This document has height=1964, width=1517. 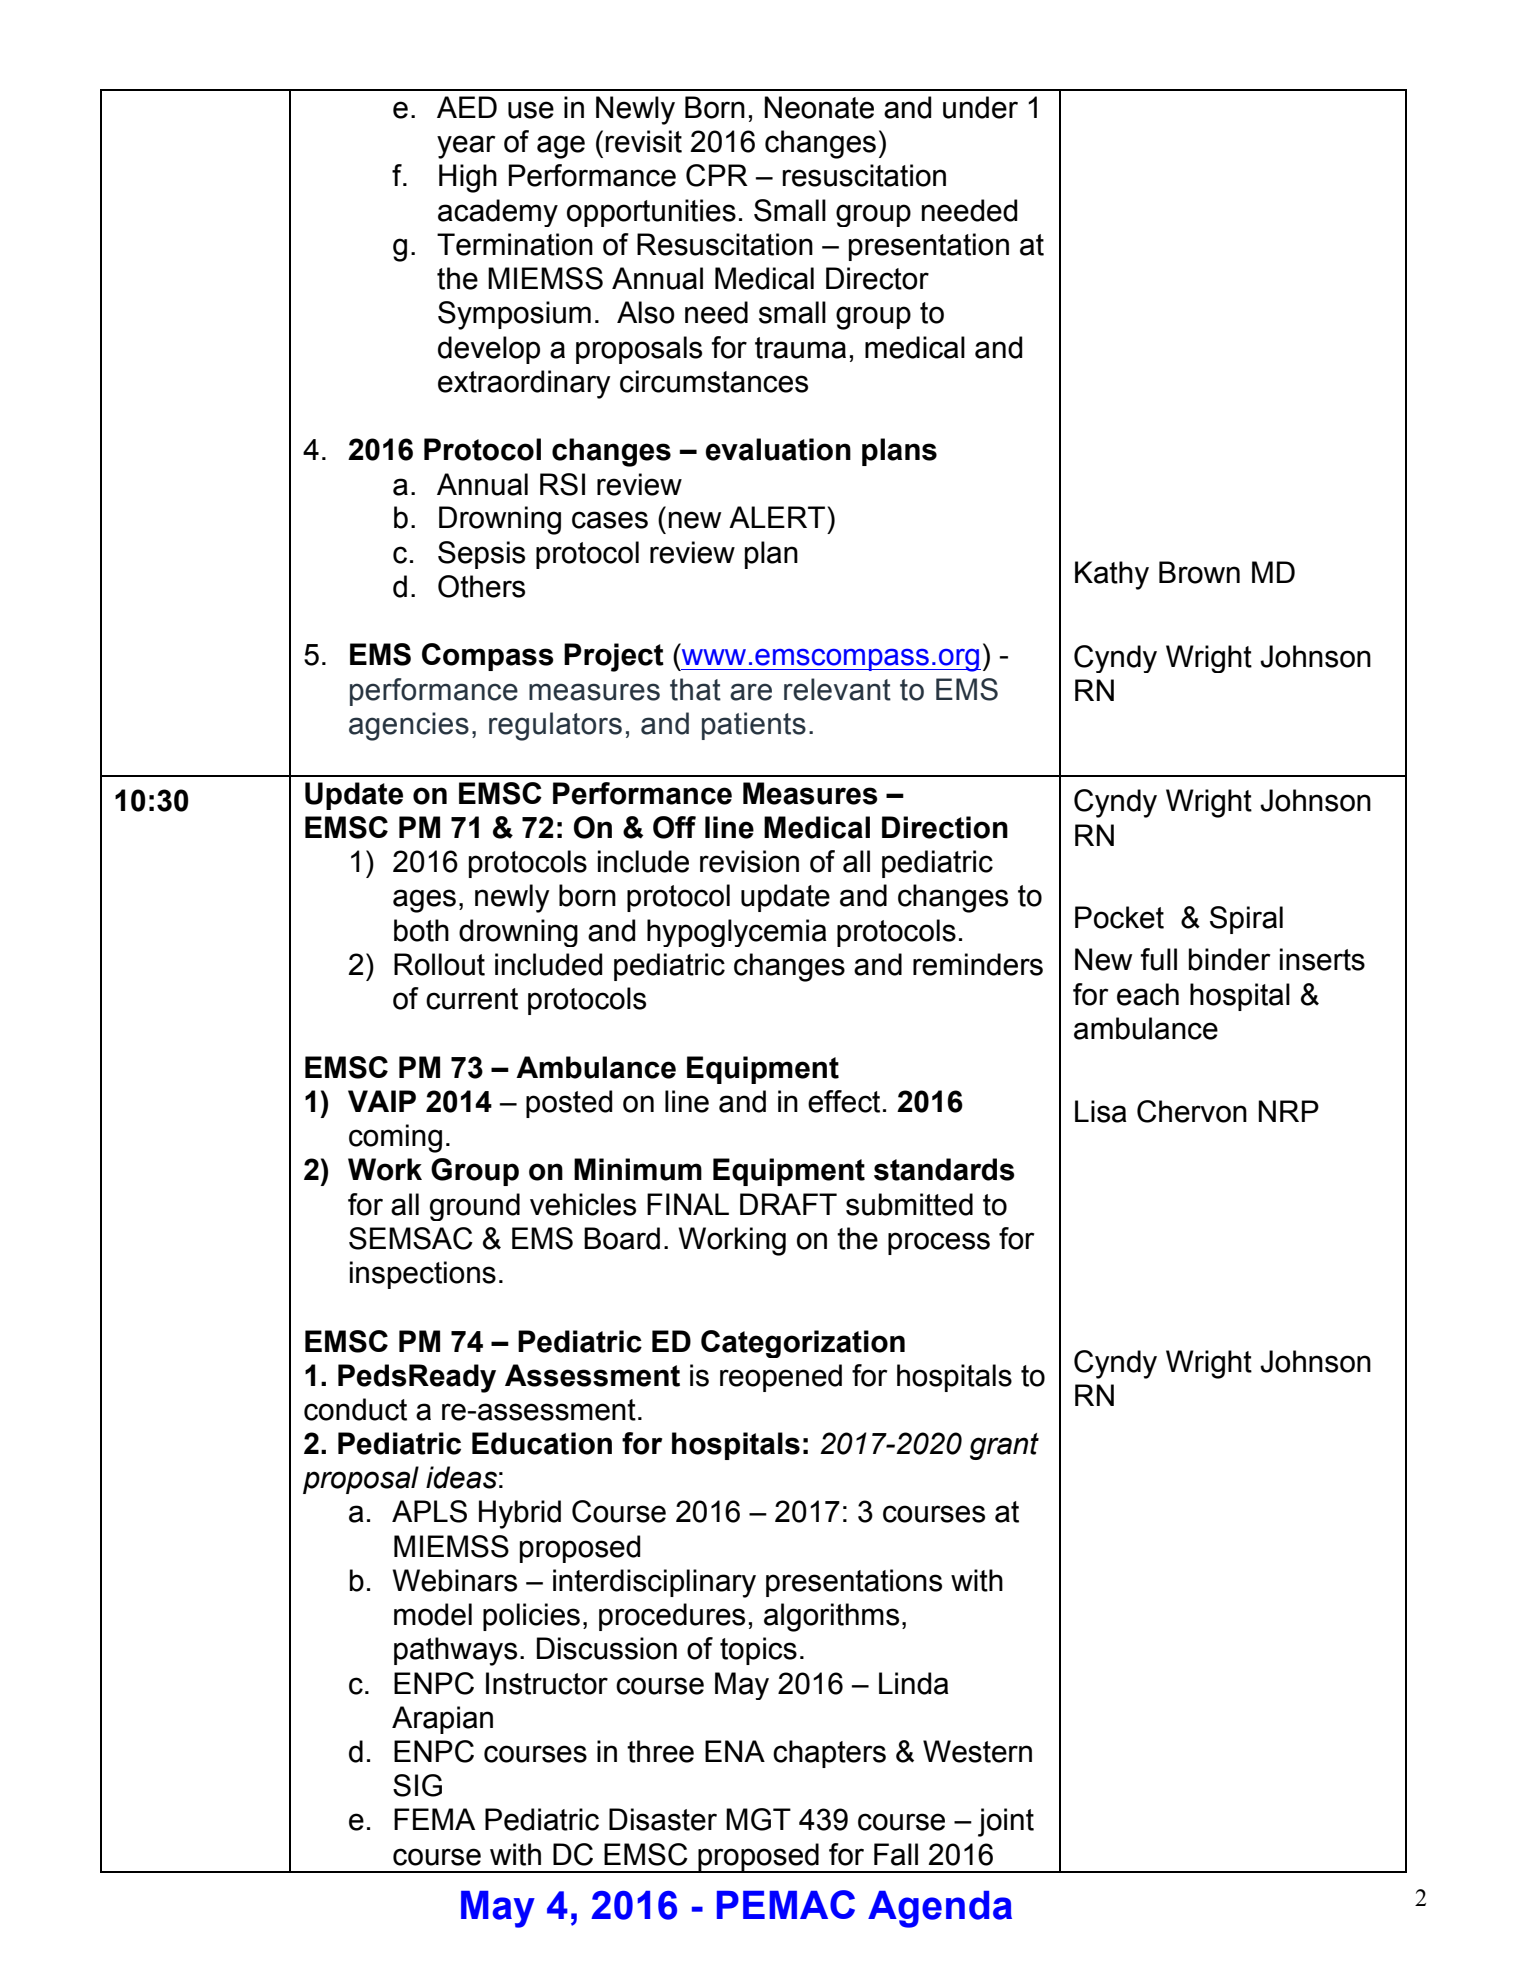 What do you see at coordinates (781, 1378) in the document?
I see `reopened` at bounding box center [781, 1378].
